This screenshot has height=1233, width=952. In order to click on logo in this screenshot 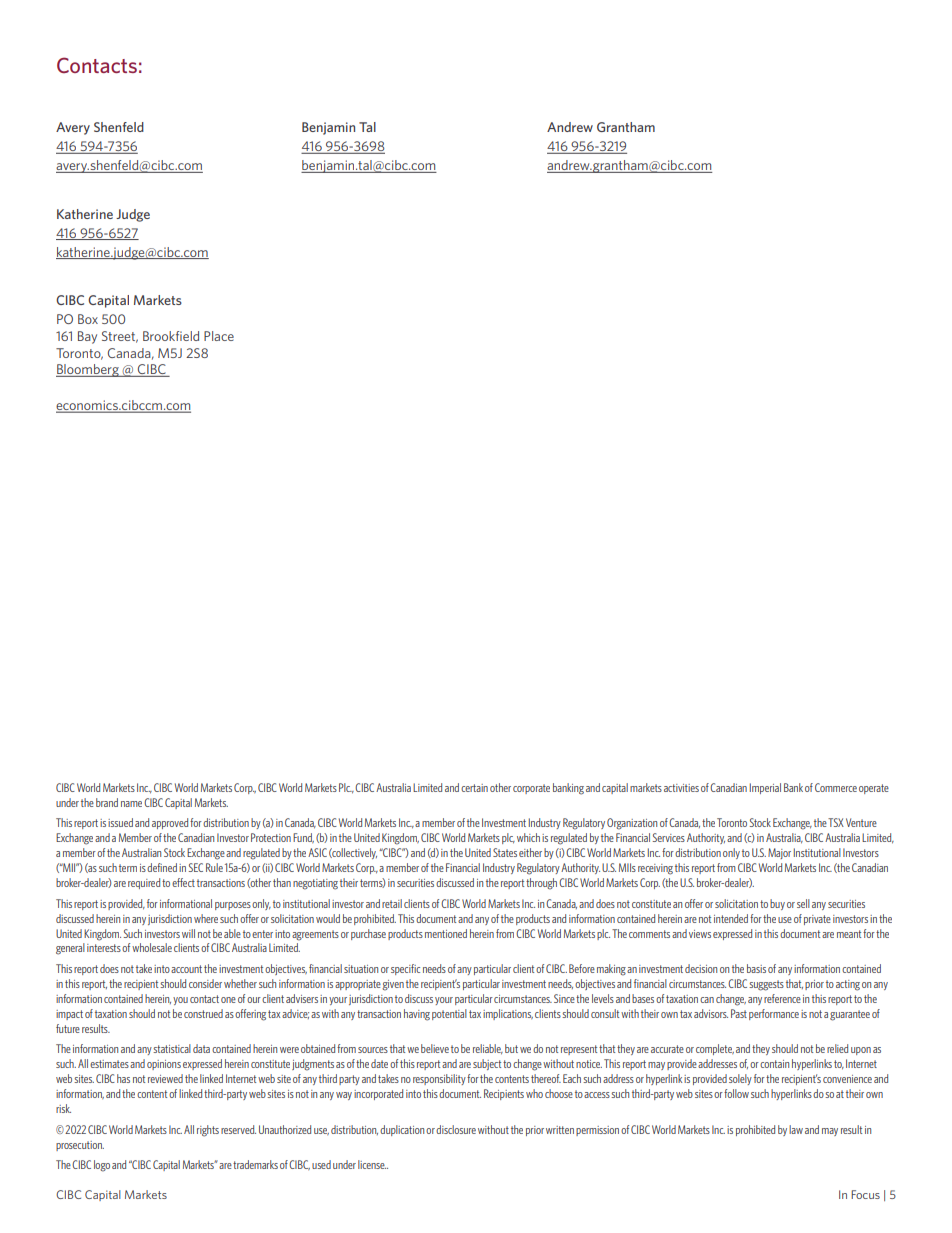, I will do `click(102, 1166)`.
